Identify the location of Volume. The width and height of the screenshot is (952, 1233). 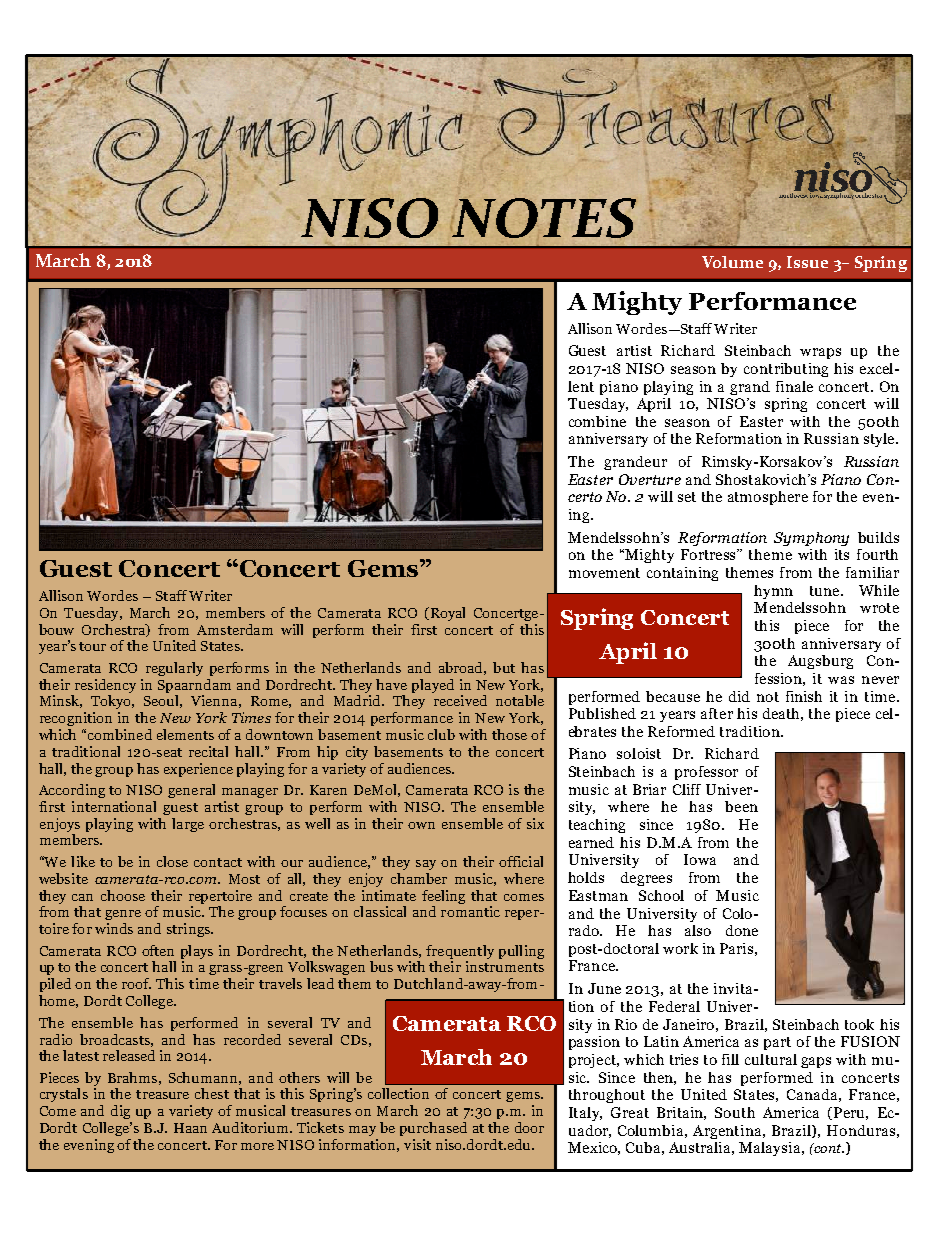
(732, 262).
